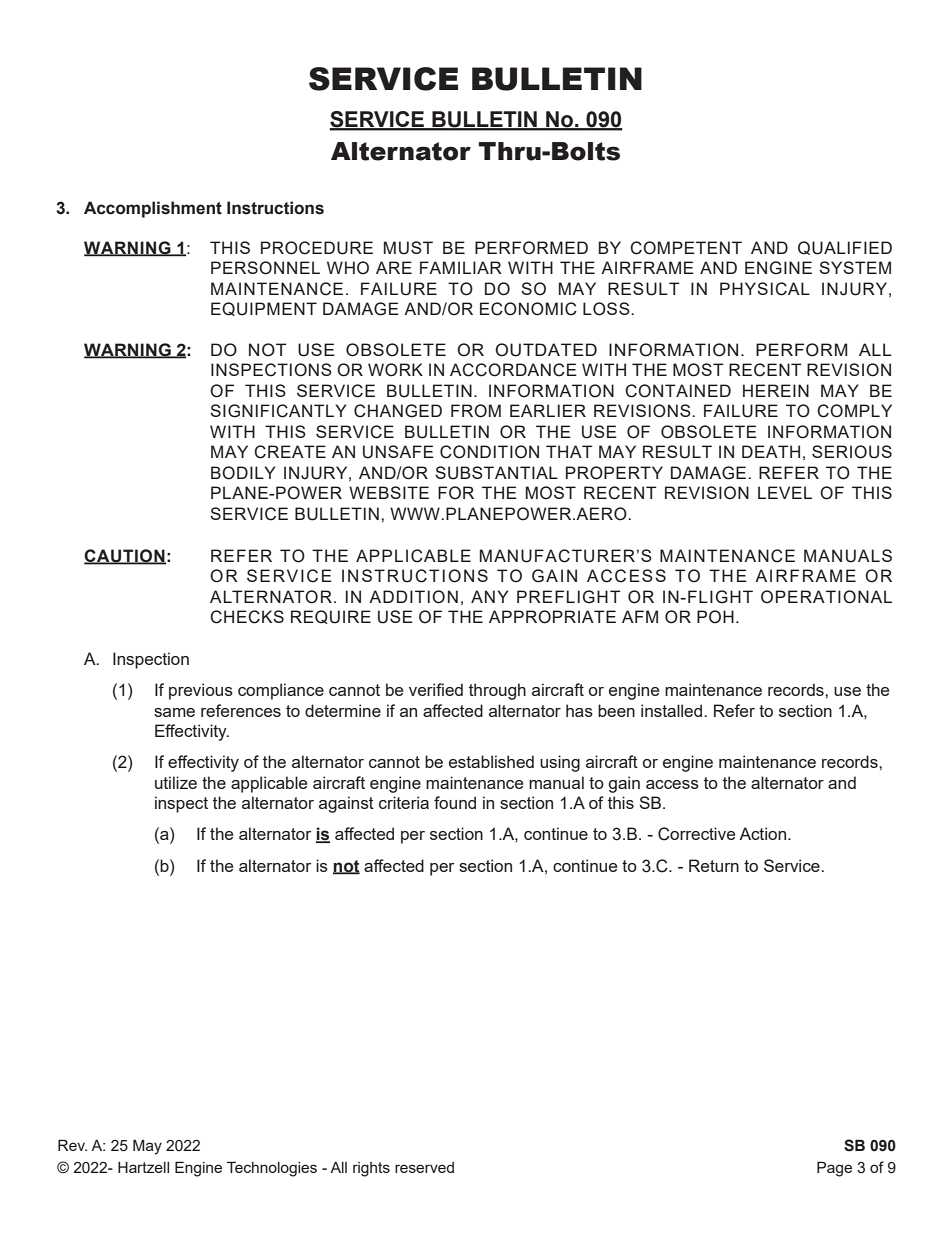  I want to click on PERSONNEL, so click(265, 268).
